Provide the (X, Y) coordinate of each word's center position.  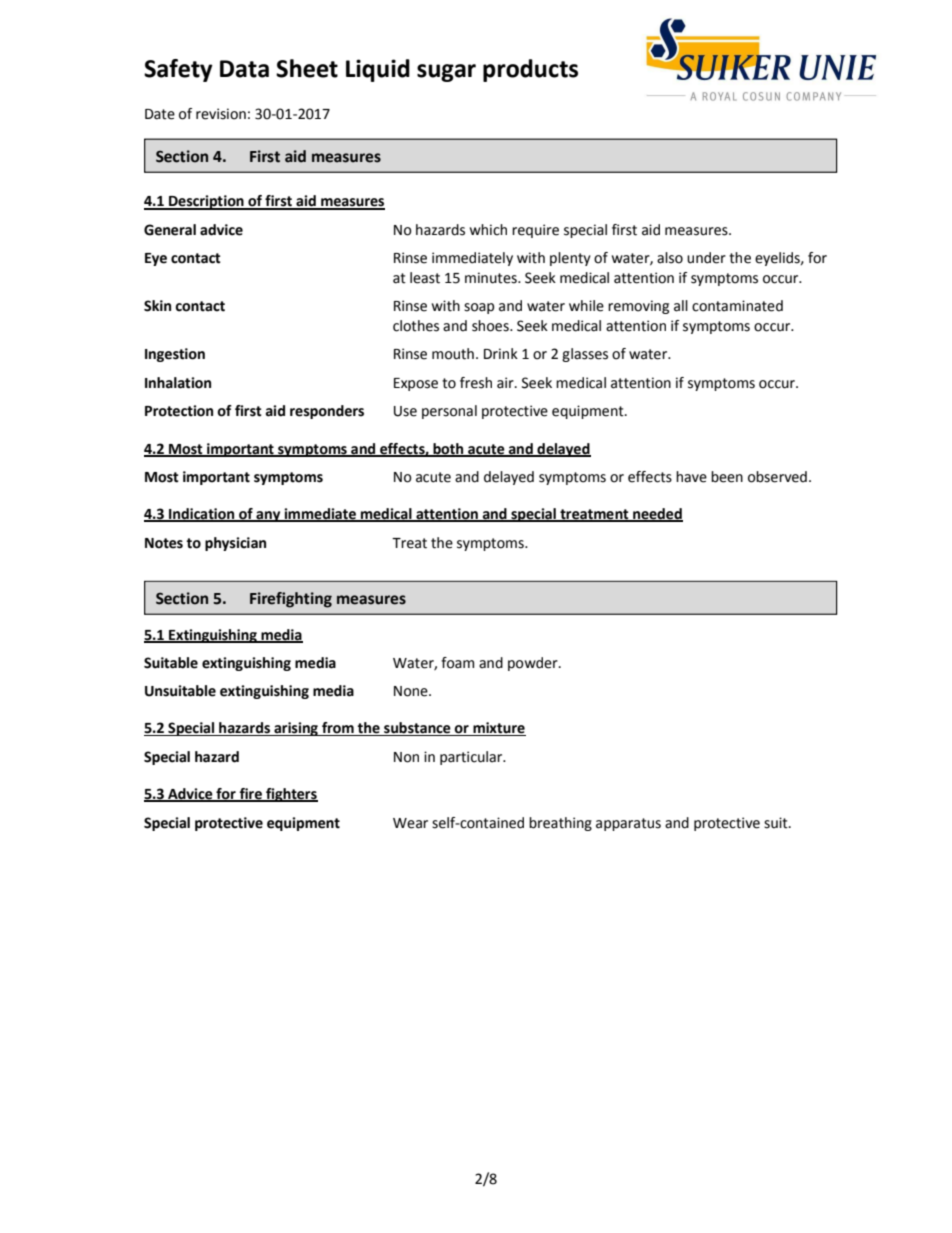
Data (244, 69)
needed (657, 515)
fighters (291, 795)
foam (457, 663)
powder (534, 664)
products (530, 70)
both (448, 449)
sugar (446, 73)
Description (206, 202)
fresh (476, 383)
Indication (202, 515)
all (681, 306)
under (706, 258)
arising (296, 729)
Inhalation (178, 383)
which (488, 230)
